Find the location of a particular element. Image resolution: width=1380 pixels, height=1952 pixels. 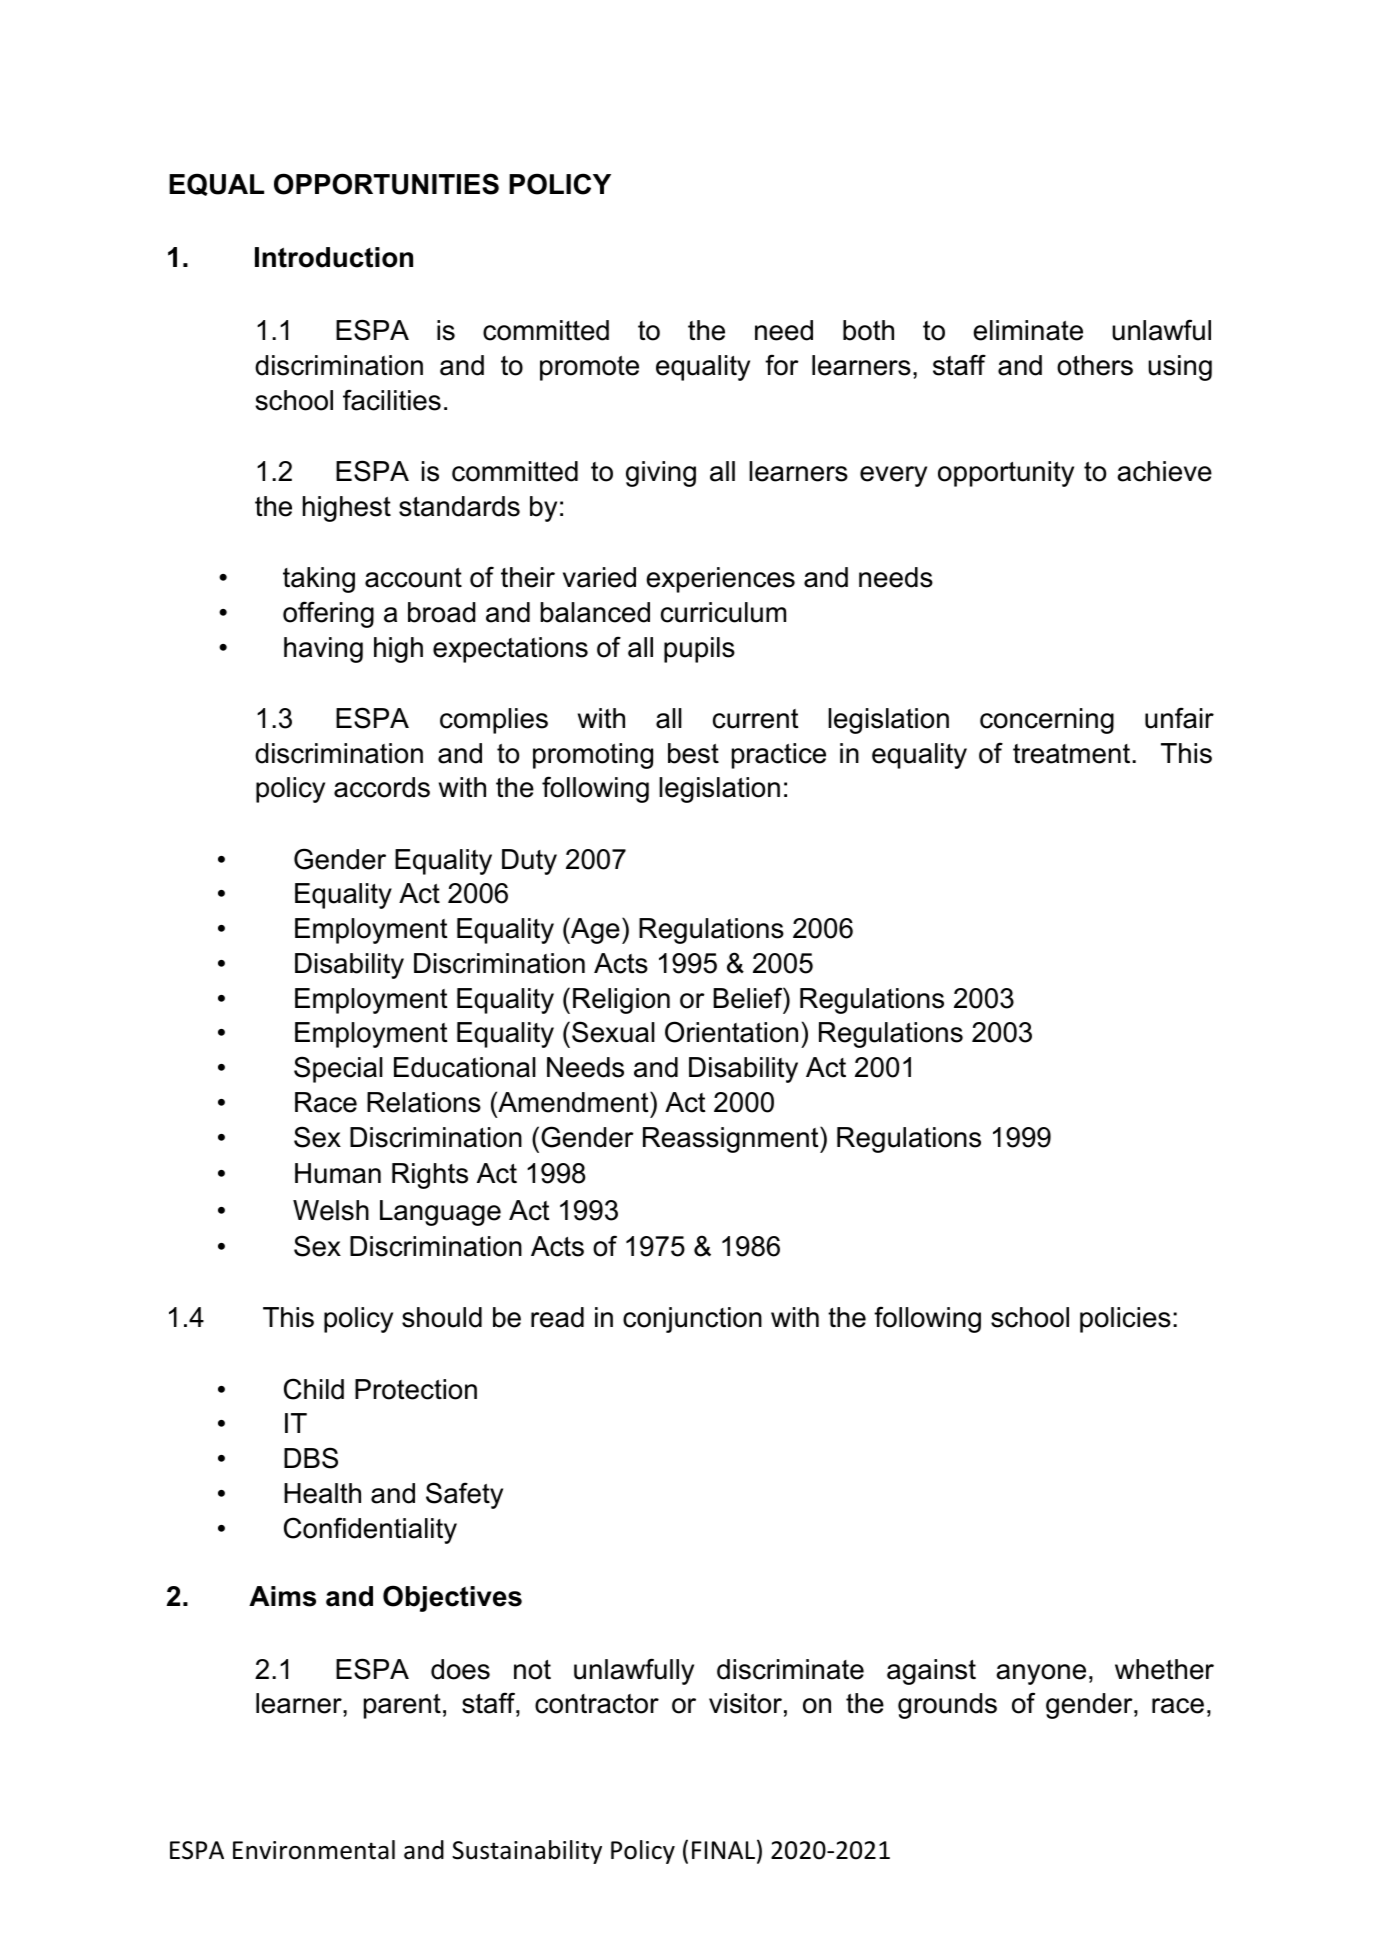

anyone is located at coordinates (1041, 1674).
